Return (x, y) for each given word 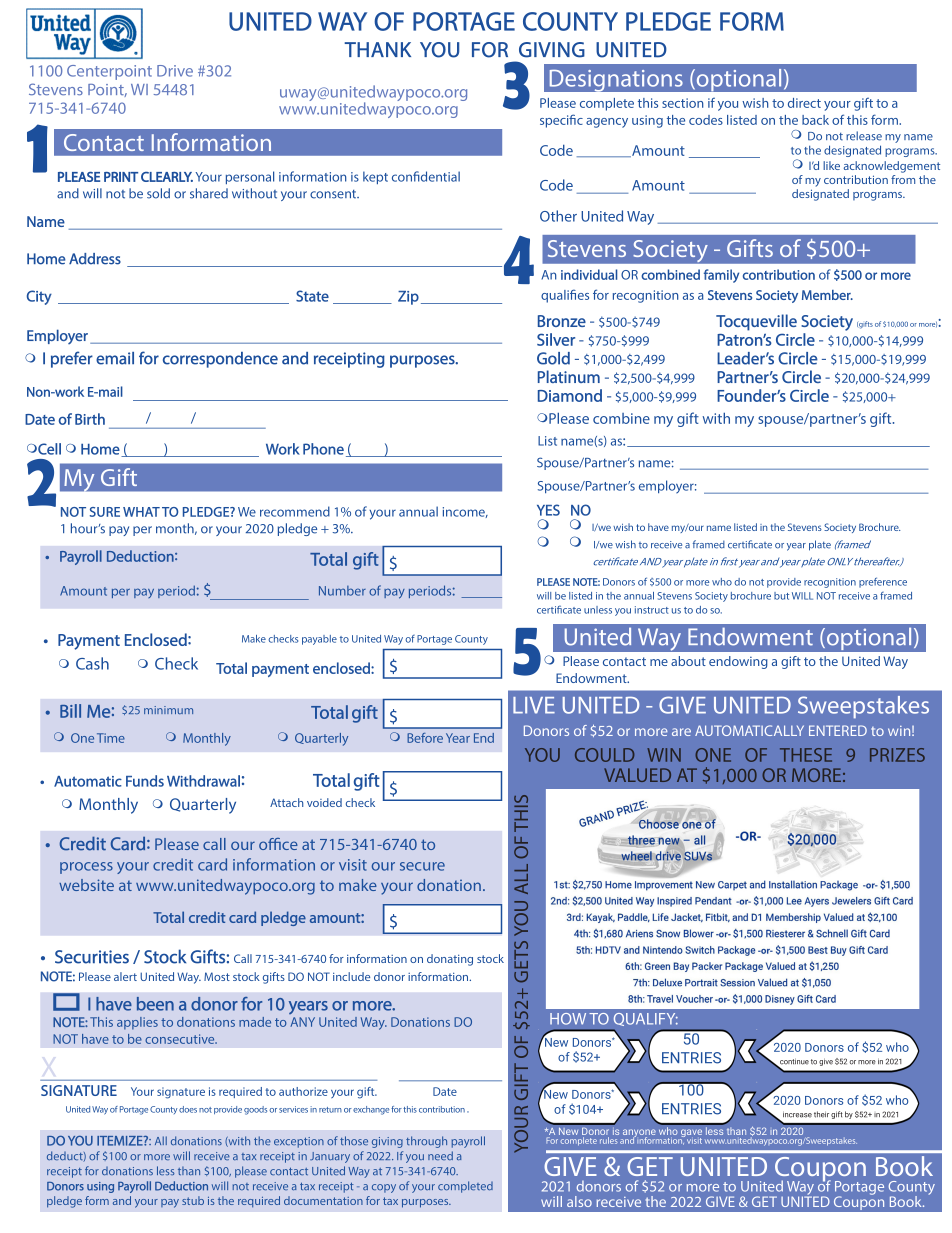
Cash (92, 663)
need (440, 1155)
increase (797, 1114)
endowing (738, 662)
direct (804, 103)
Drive (175, 71)
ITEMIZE (121, 1141)
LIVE (534, 705)
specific (561, 121)
